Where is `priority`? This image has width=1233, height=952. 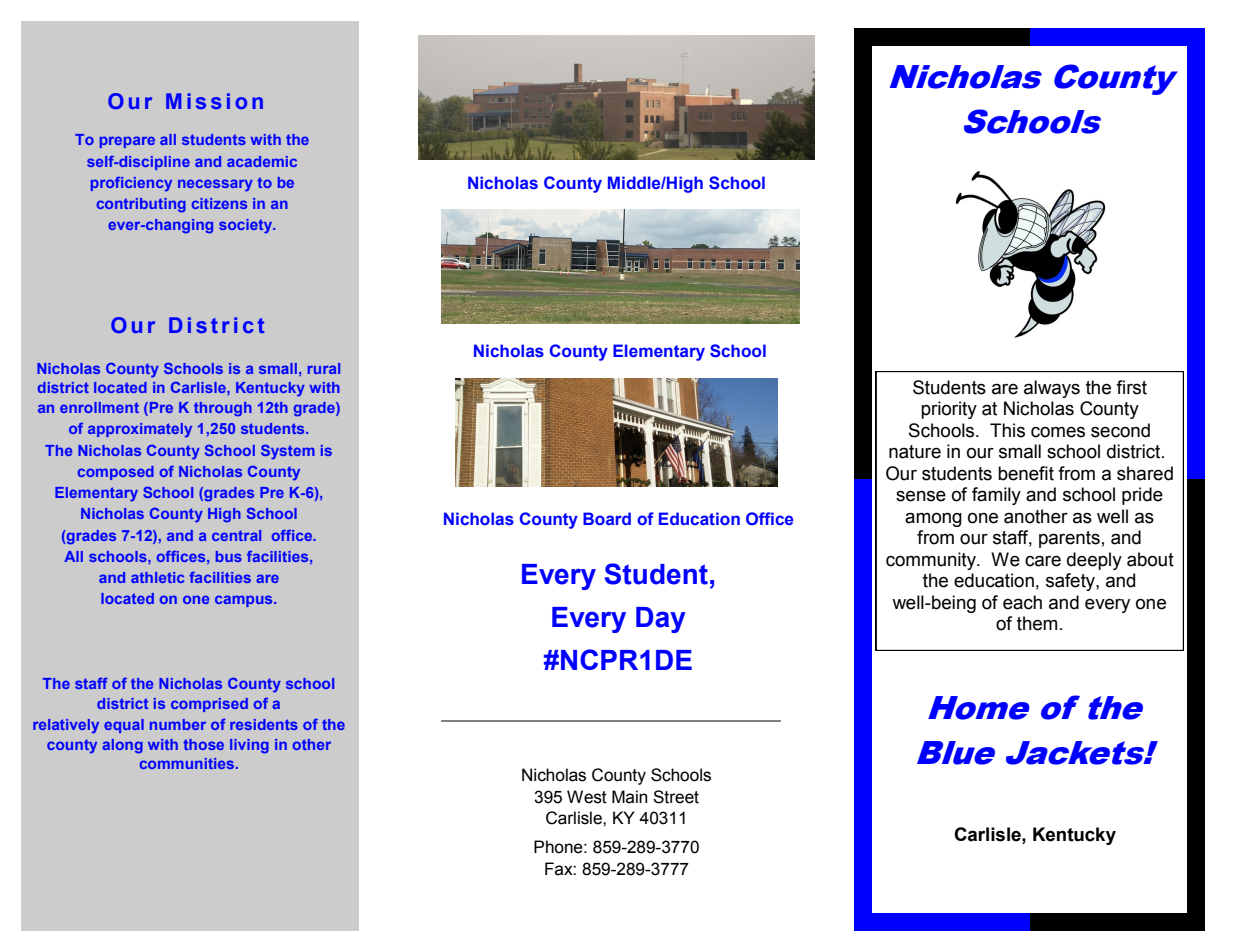 priority is located at coordinates (949, 410).
